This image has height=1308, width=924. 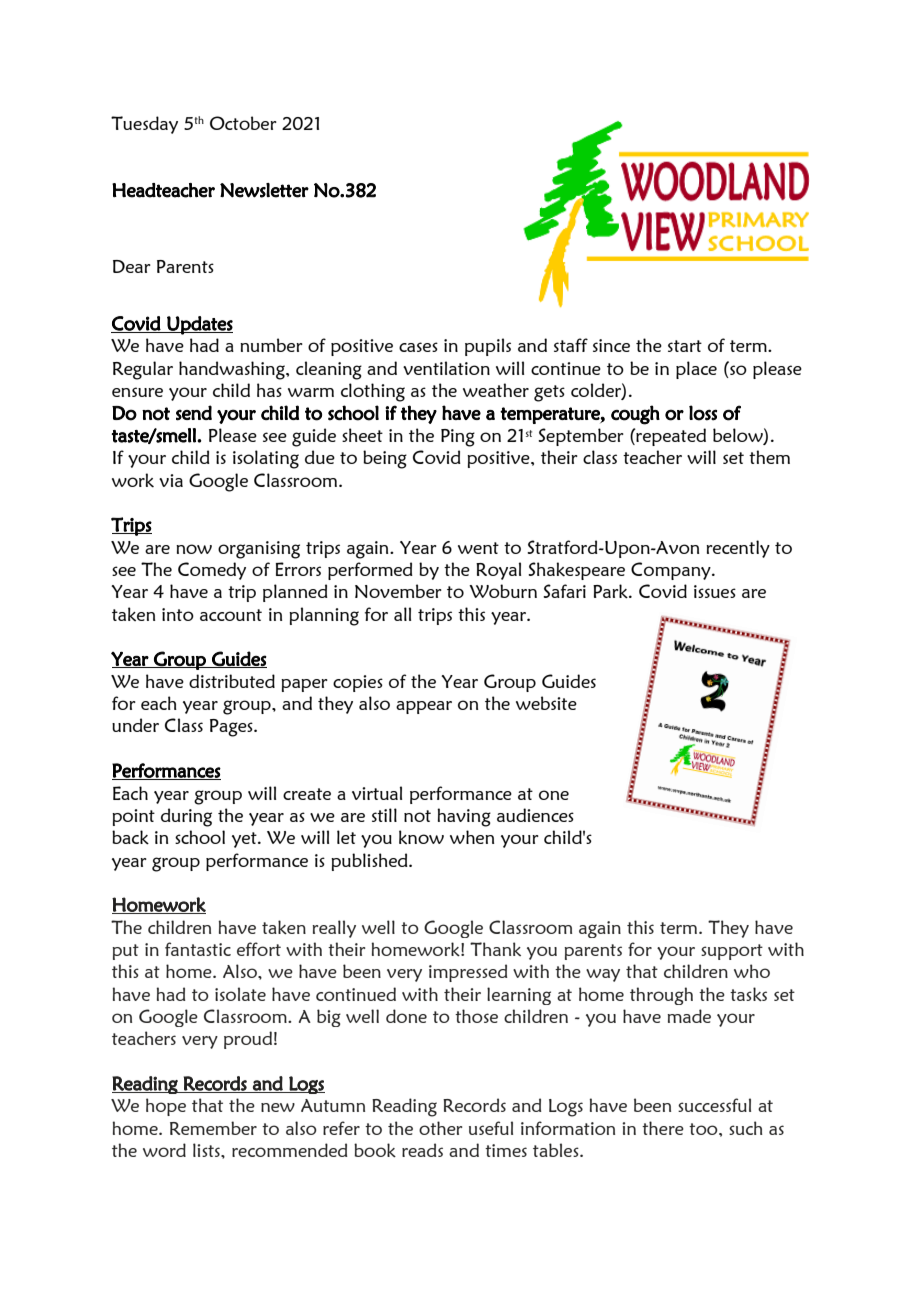 I want to click on start, so click(x=685, y=346).
